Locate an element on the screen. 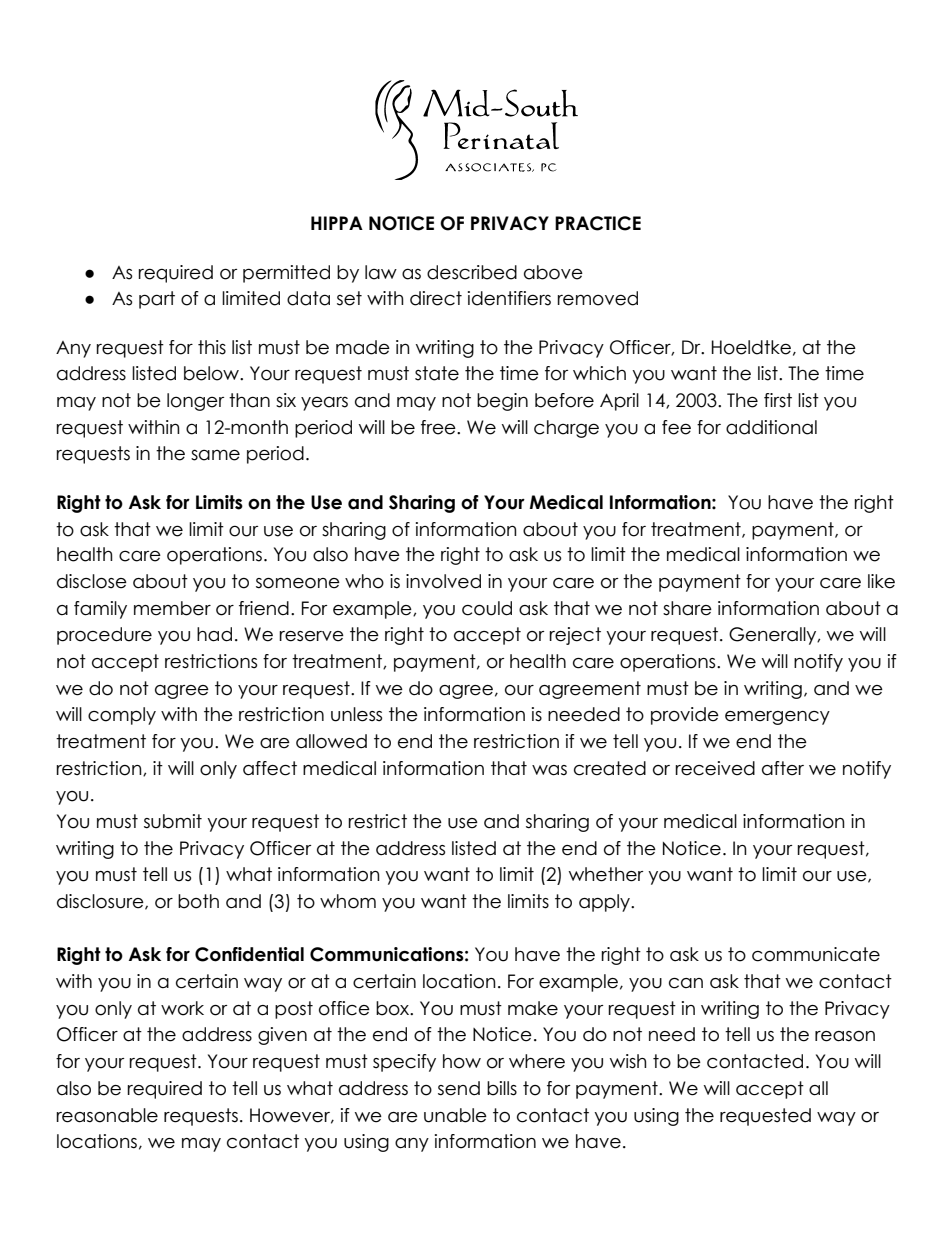  like is located at coordinates (881, 581).
